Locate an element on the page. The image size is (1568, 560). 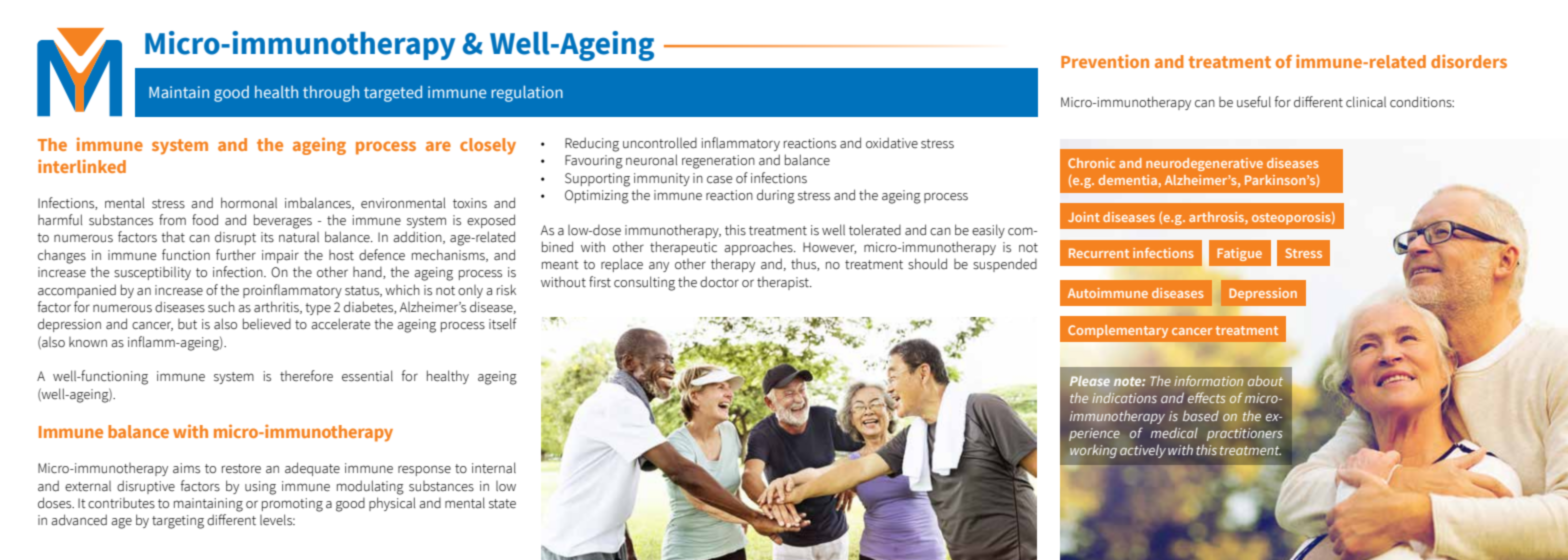
promoting is located at coordinates (292, 505).
